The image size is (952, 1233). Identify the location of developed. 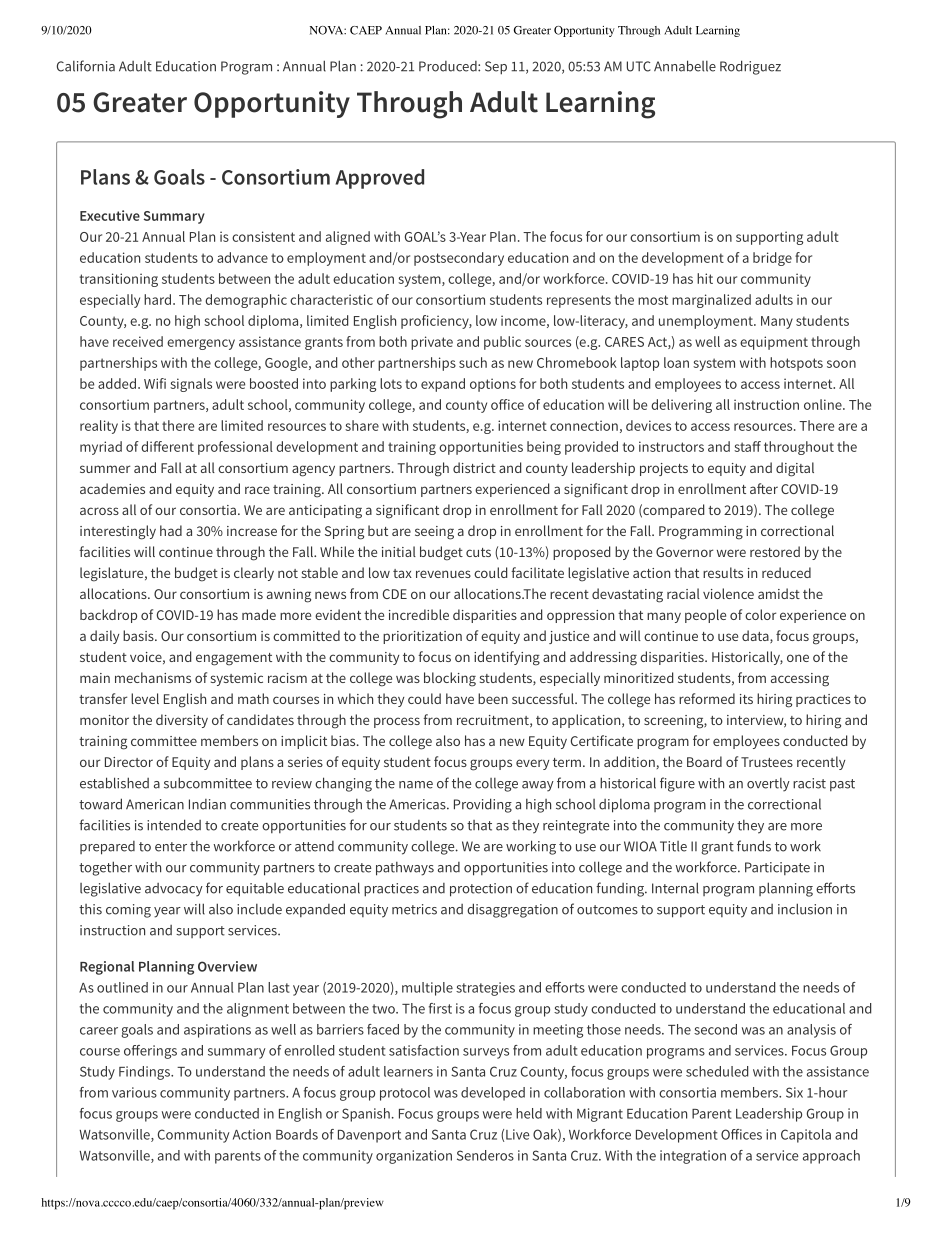
(493, 1094).
